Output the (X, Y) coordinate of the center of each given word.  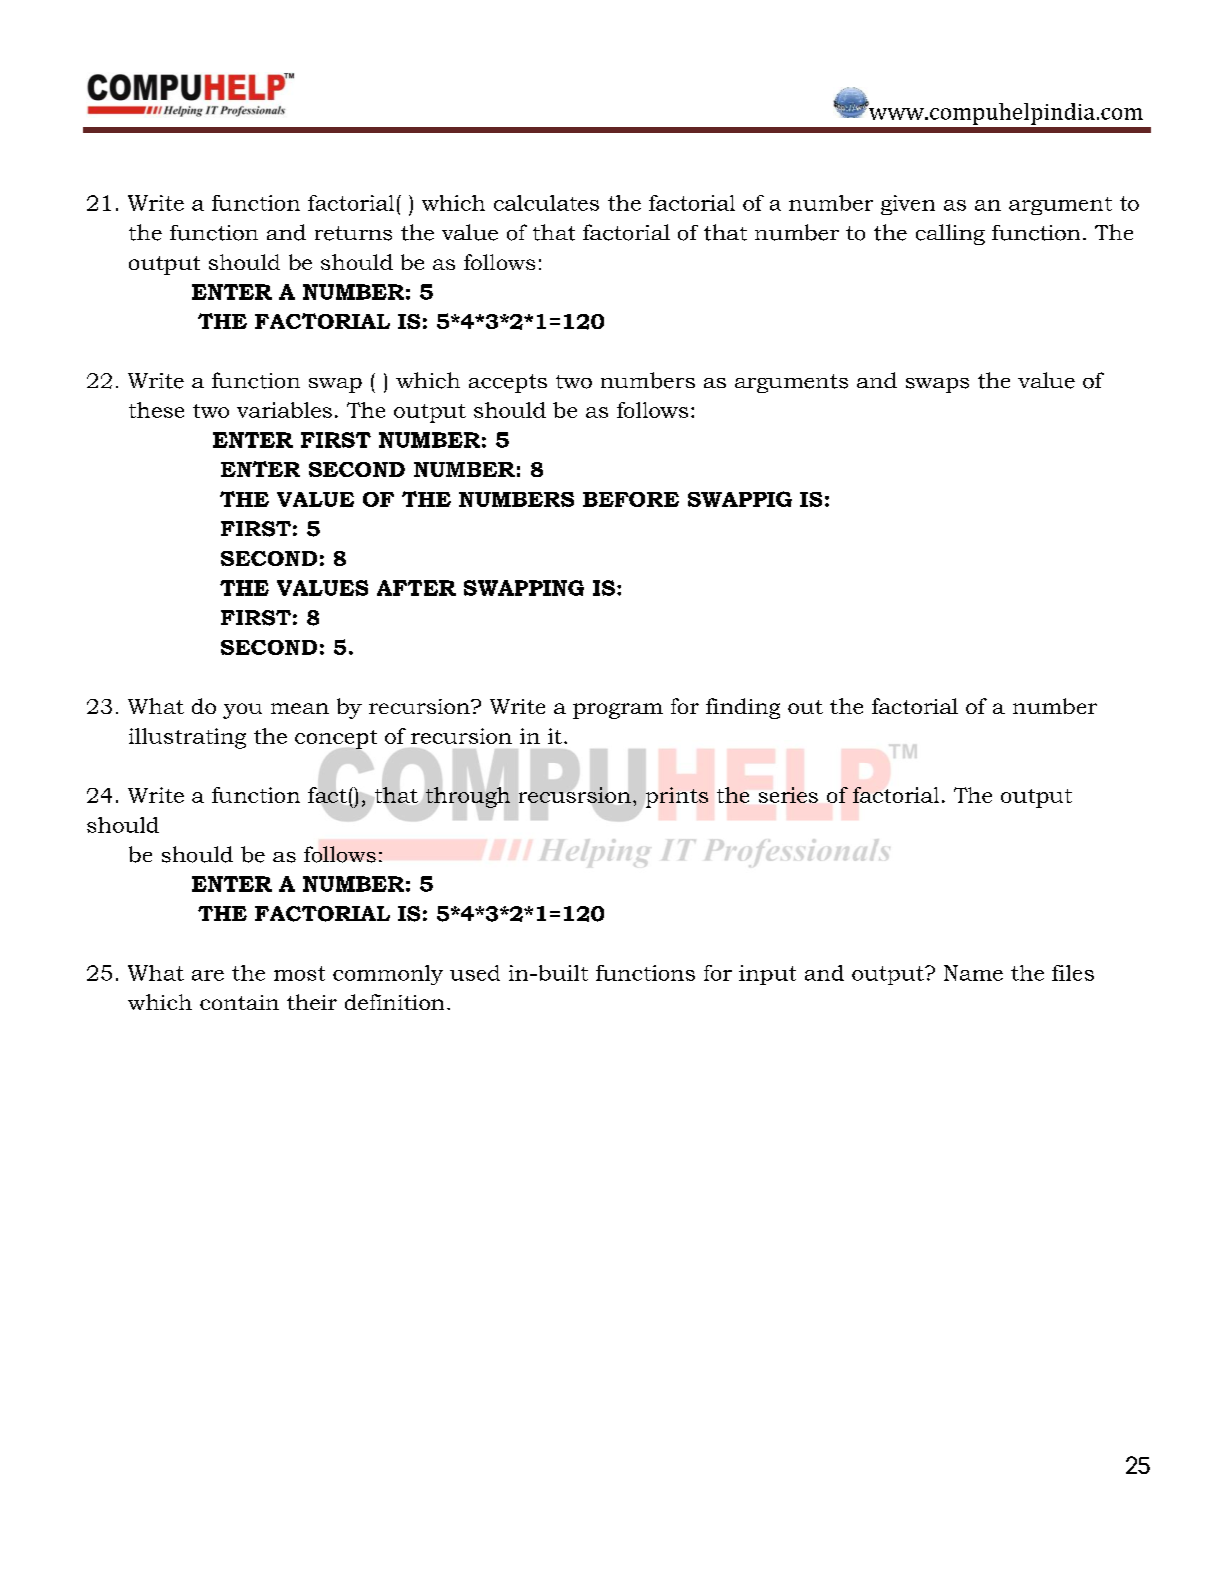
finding (743, 708)
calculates (546, 203)
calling (950, 234)
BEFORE (631, 499)
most (299, 973)
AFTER (416, 588)
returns (353, 233)
